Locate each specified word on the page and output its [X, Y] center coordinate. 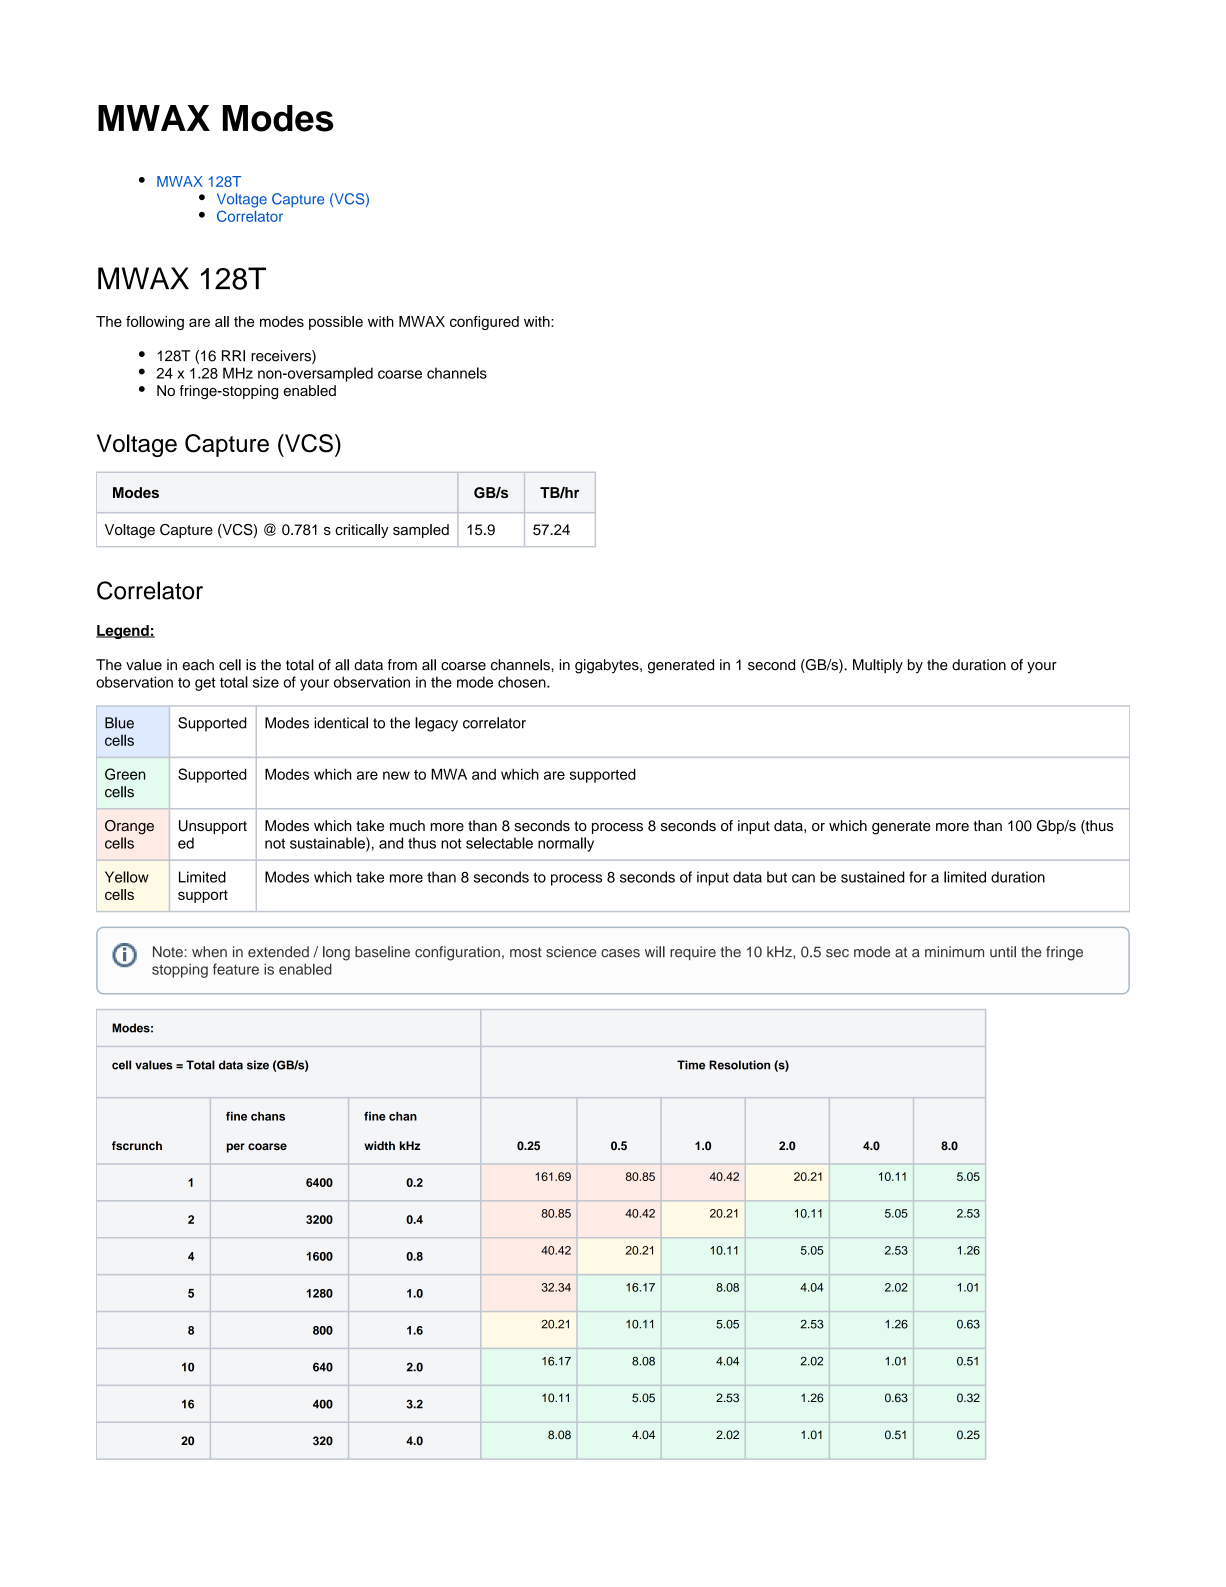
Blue [119, 723]
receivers [282, 357]
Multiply [878, 666]
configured [484, 323]
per [236, 1148]
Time [691, 1065]
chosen [523, 682]
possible [336, 323]
